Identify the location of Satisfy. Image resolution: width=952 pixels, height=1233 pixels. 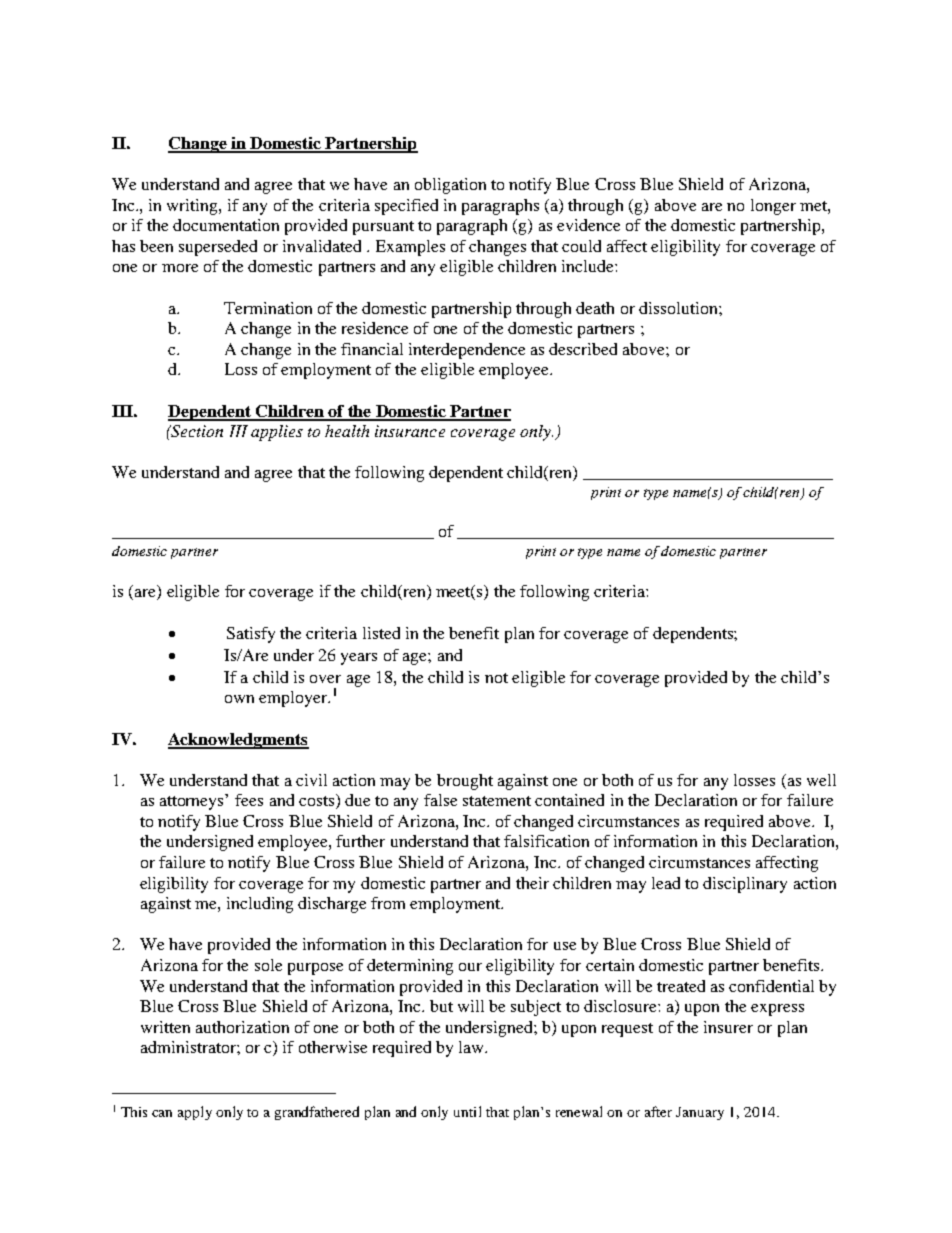
(251, 635).
